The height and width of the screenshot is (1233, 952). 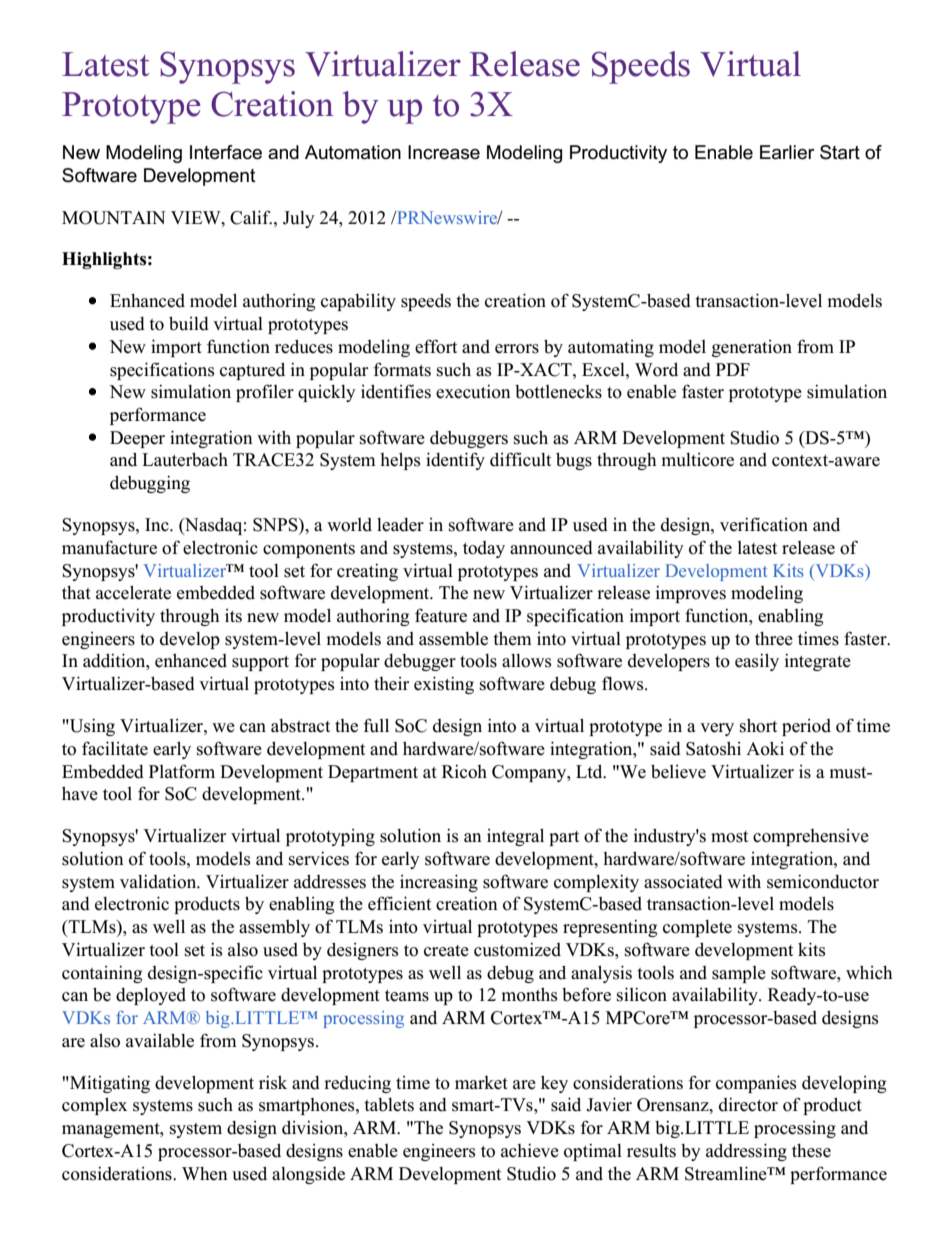 I want to click on Earlier, so click(x=787, y=152).
